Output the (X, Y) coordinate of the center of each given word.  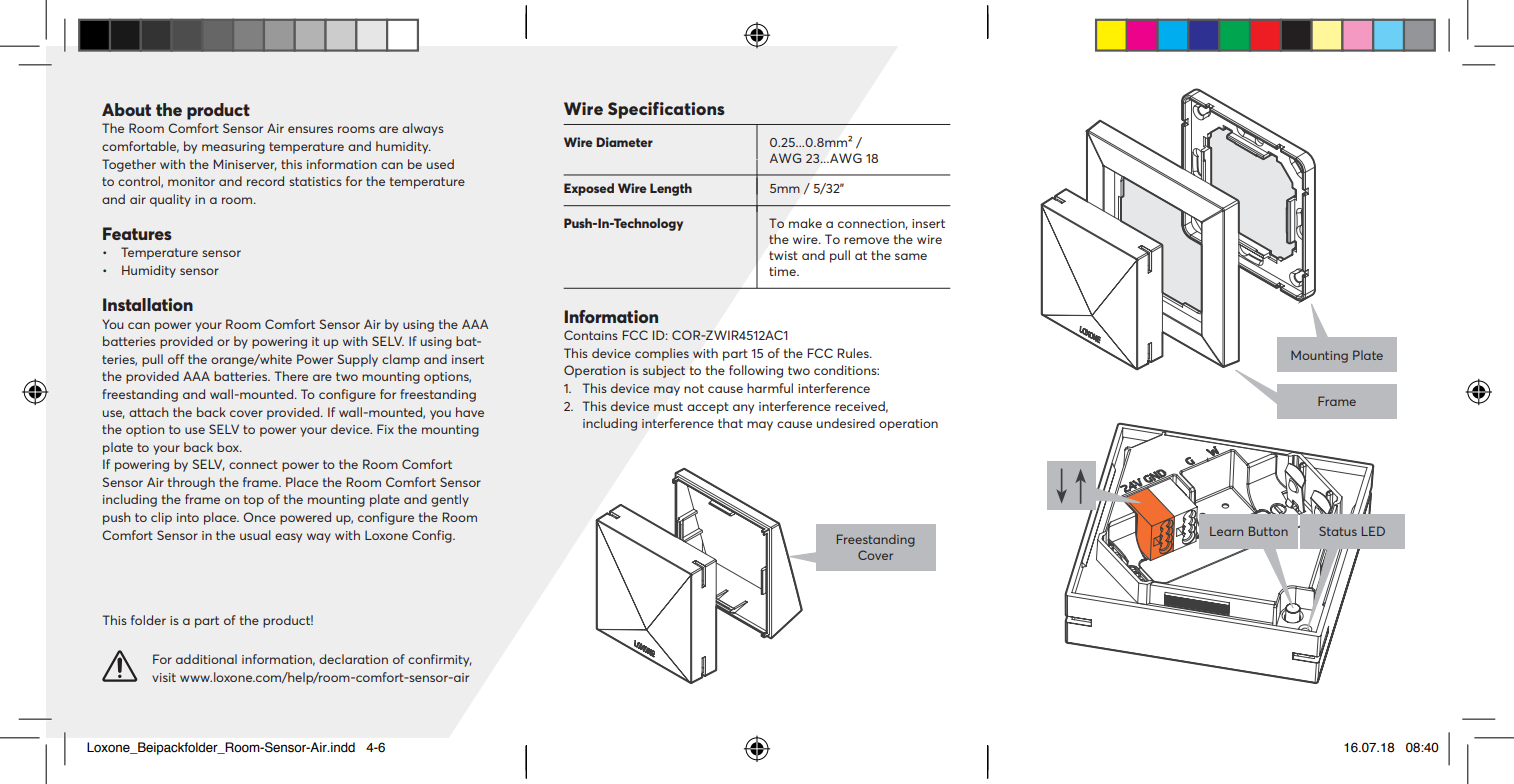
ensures (310, 129)
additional (206, 659)
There (291, 376)
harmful (770, 388)
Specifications (666, 110)
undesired (846, 423)
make (805, 223)
